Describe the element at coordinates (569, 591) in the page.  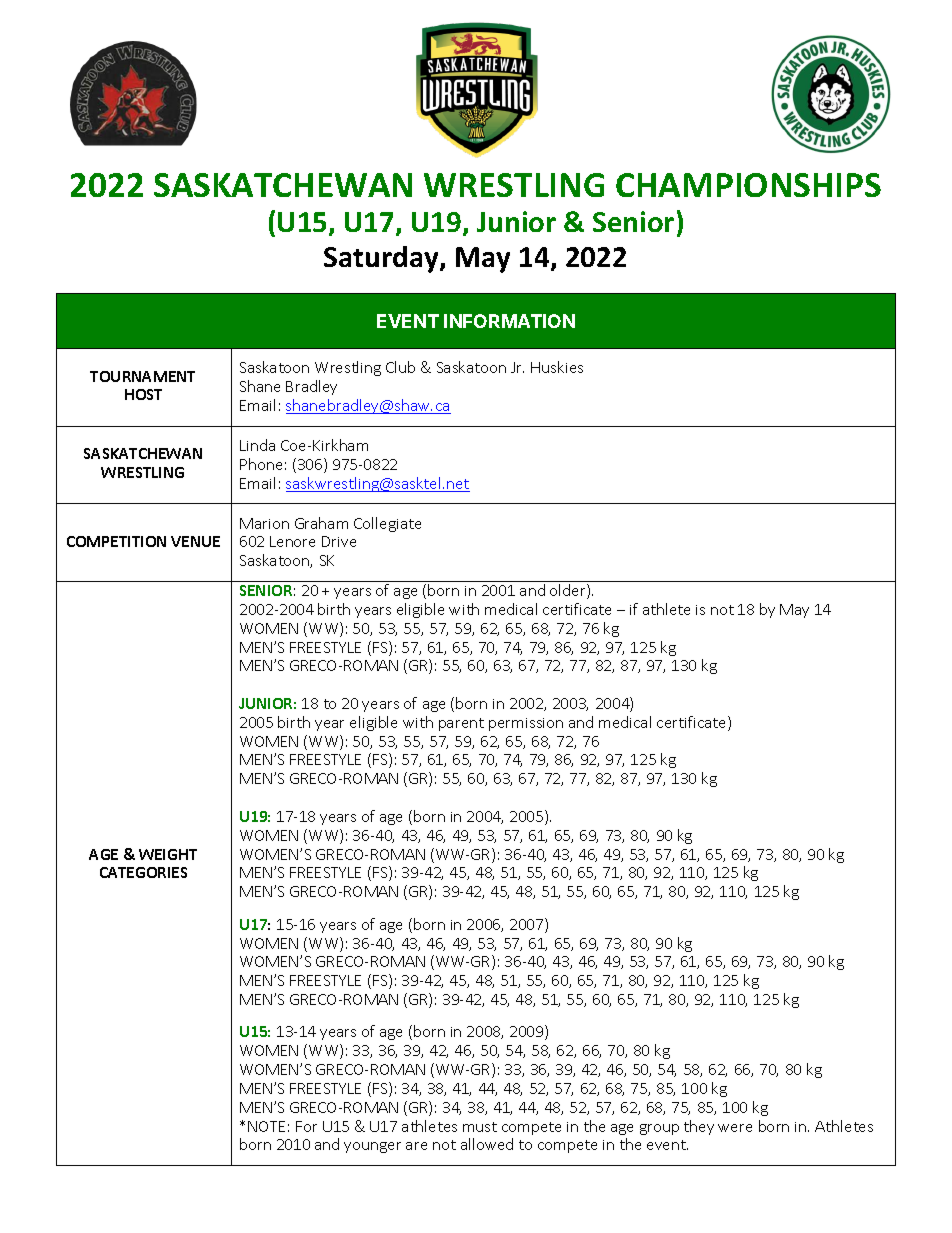
I see `older` at that location.
